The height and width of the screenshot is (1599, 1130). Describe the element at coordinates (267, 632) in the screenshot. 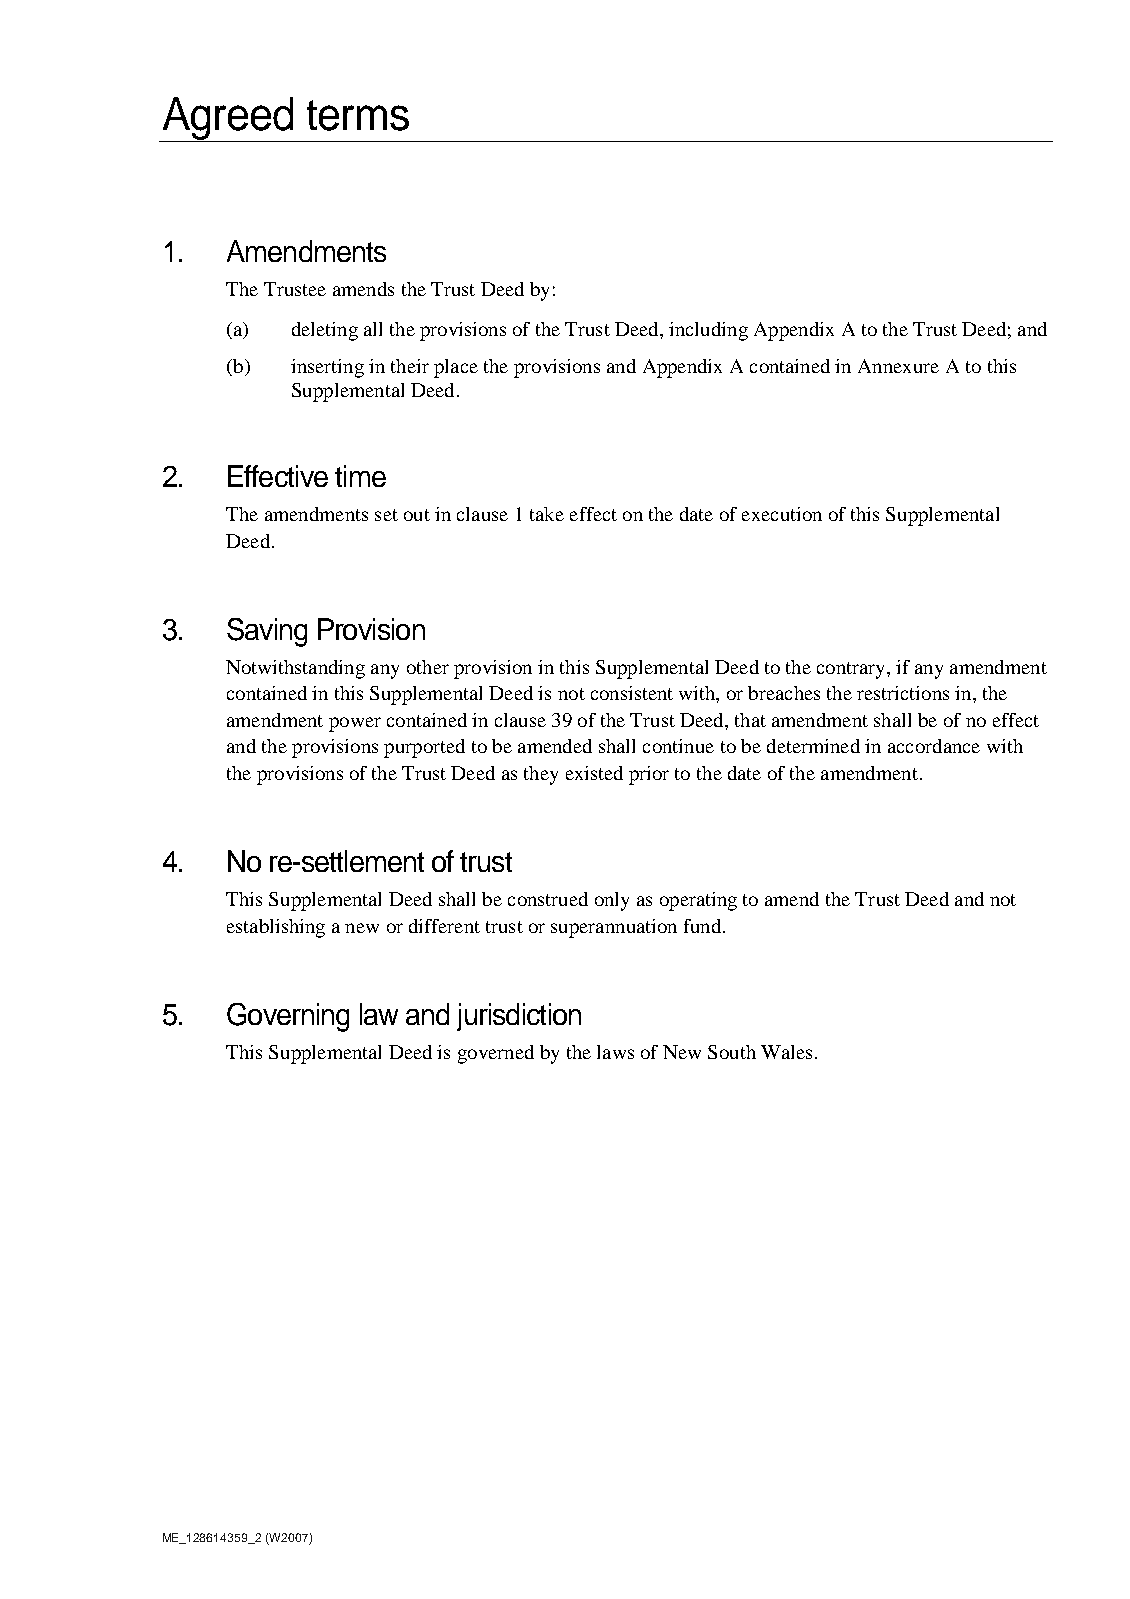

I see `Saving` at that location.
